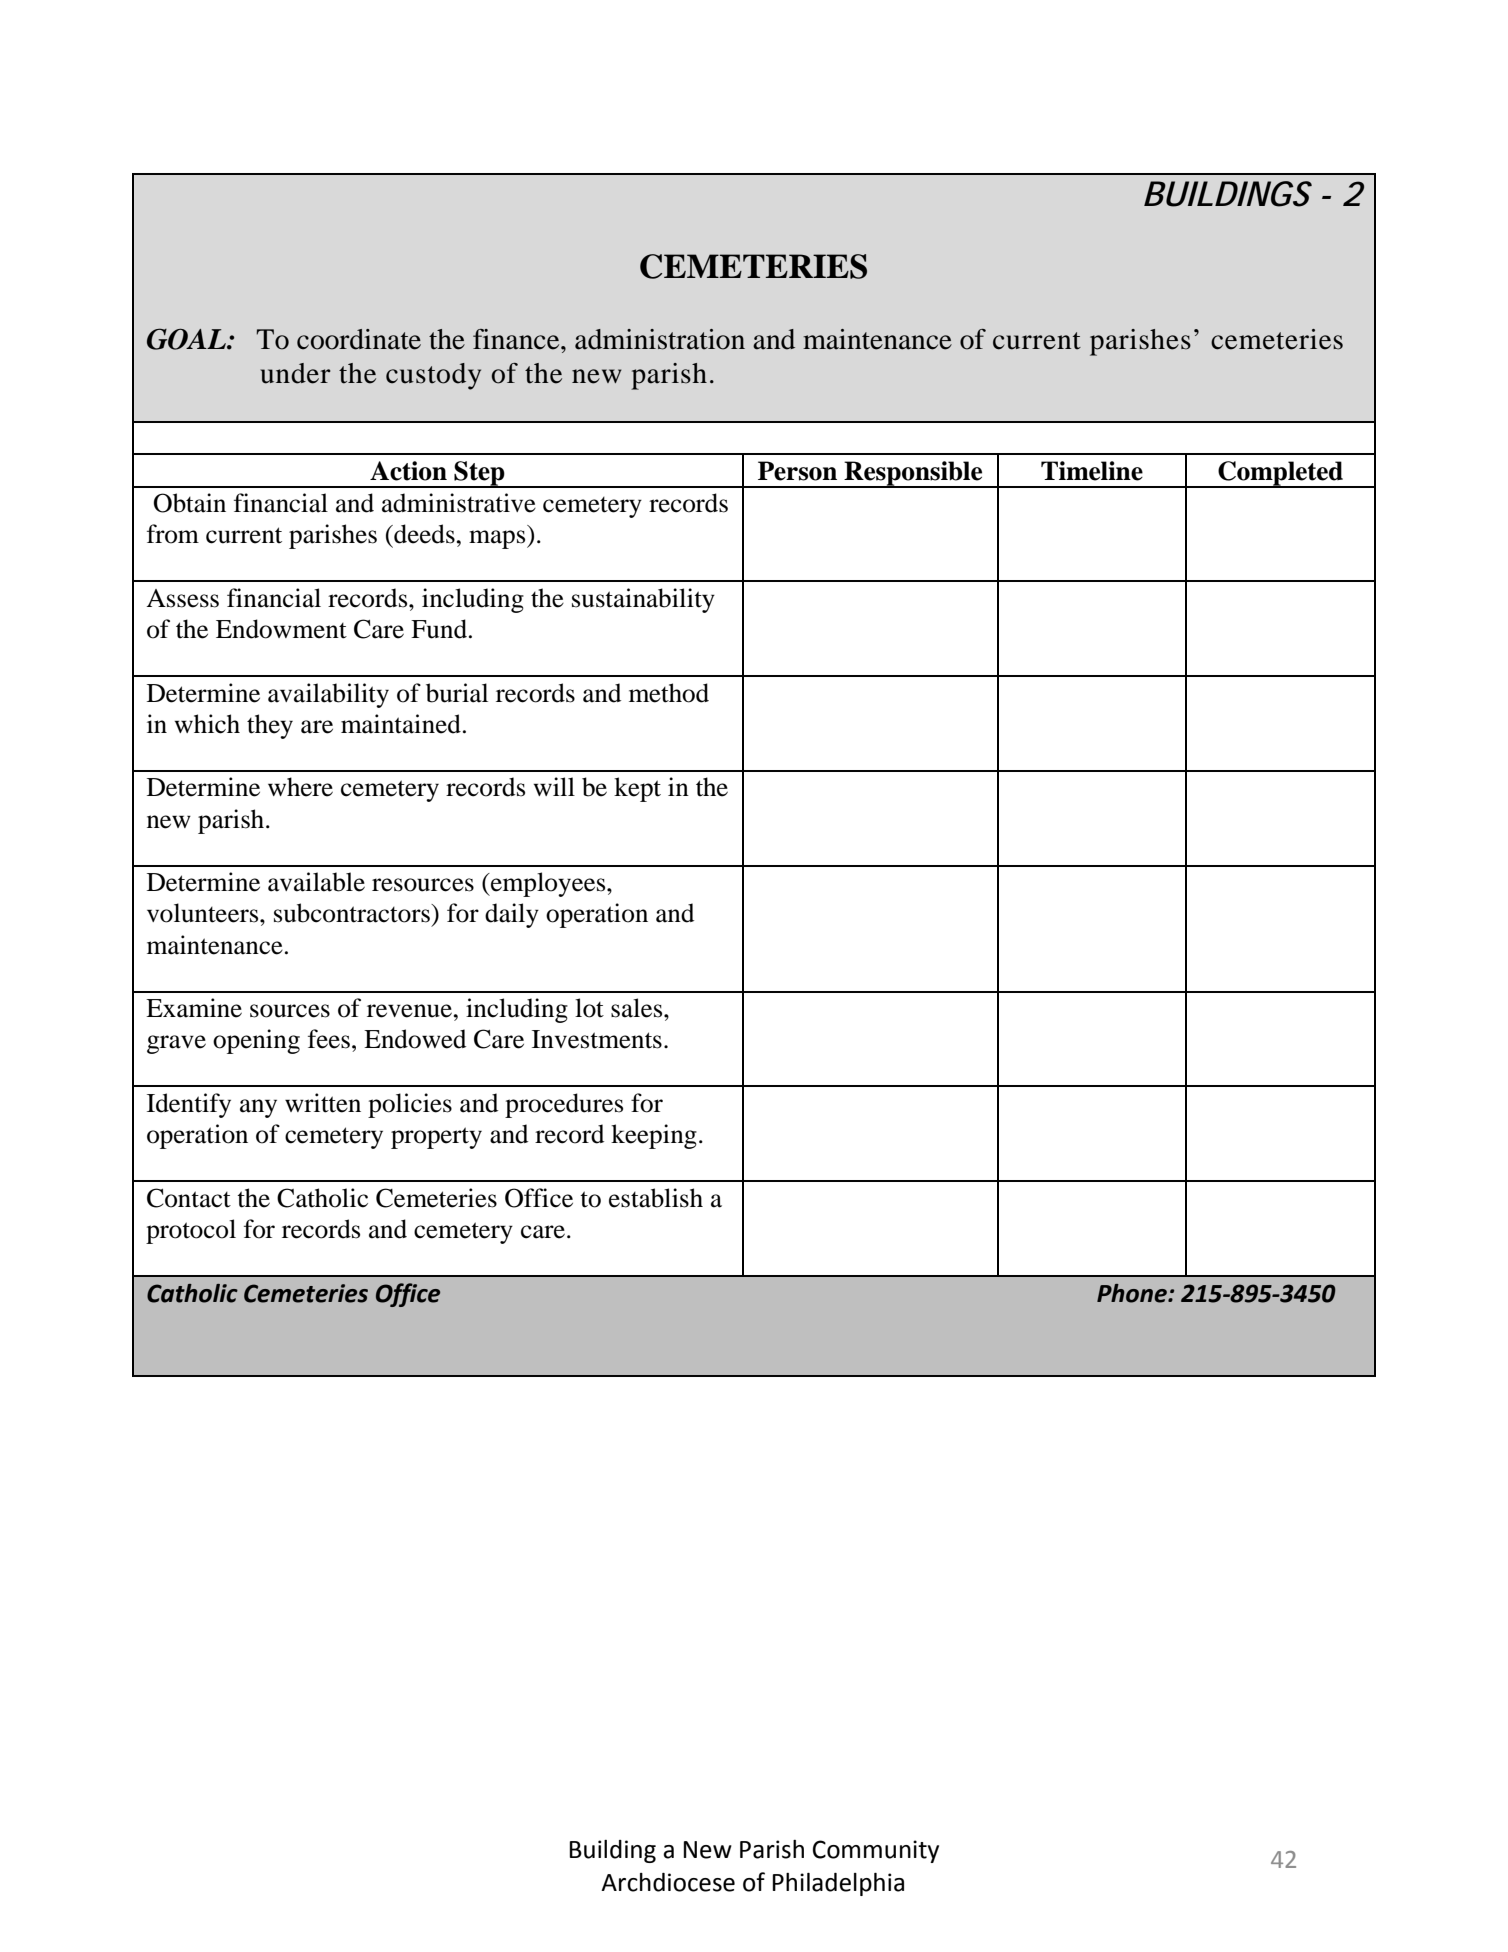 The width and height of the screenshot is (1508, 1952). Describe the element at coordinates (1281, 474) in the screenshot. I see `Completed` at that location.
